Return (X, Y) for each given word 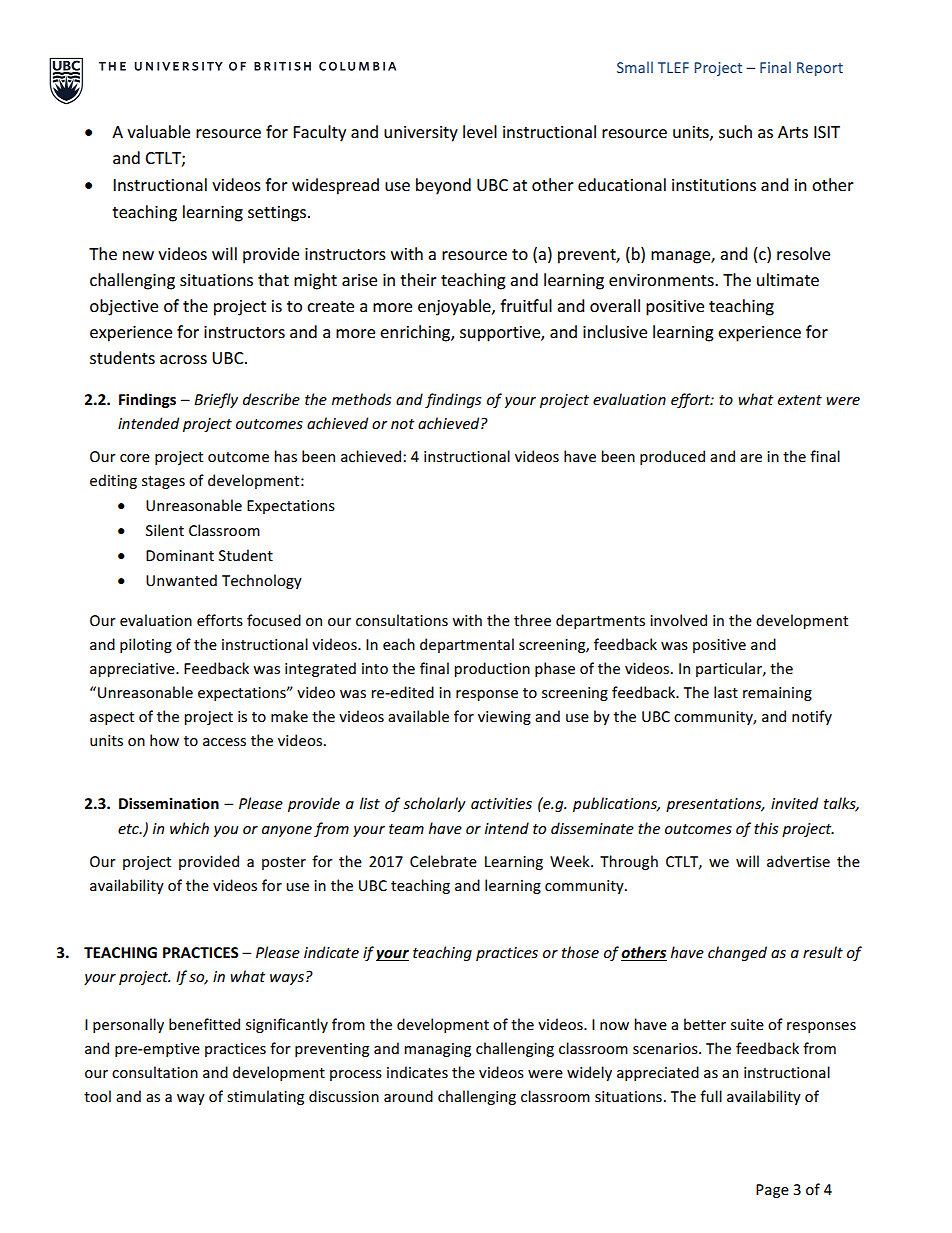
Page (772, 1191)
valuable (158, 131)
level (480, 131)
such (735, 131)
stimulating (265, 1097)
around (408, 1096)
